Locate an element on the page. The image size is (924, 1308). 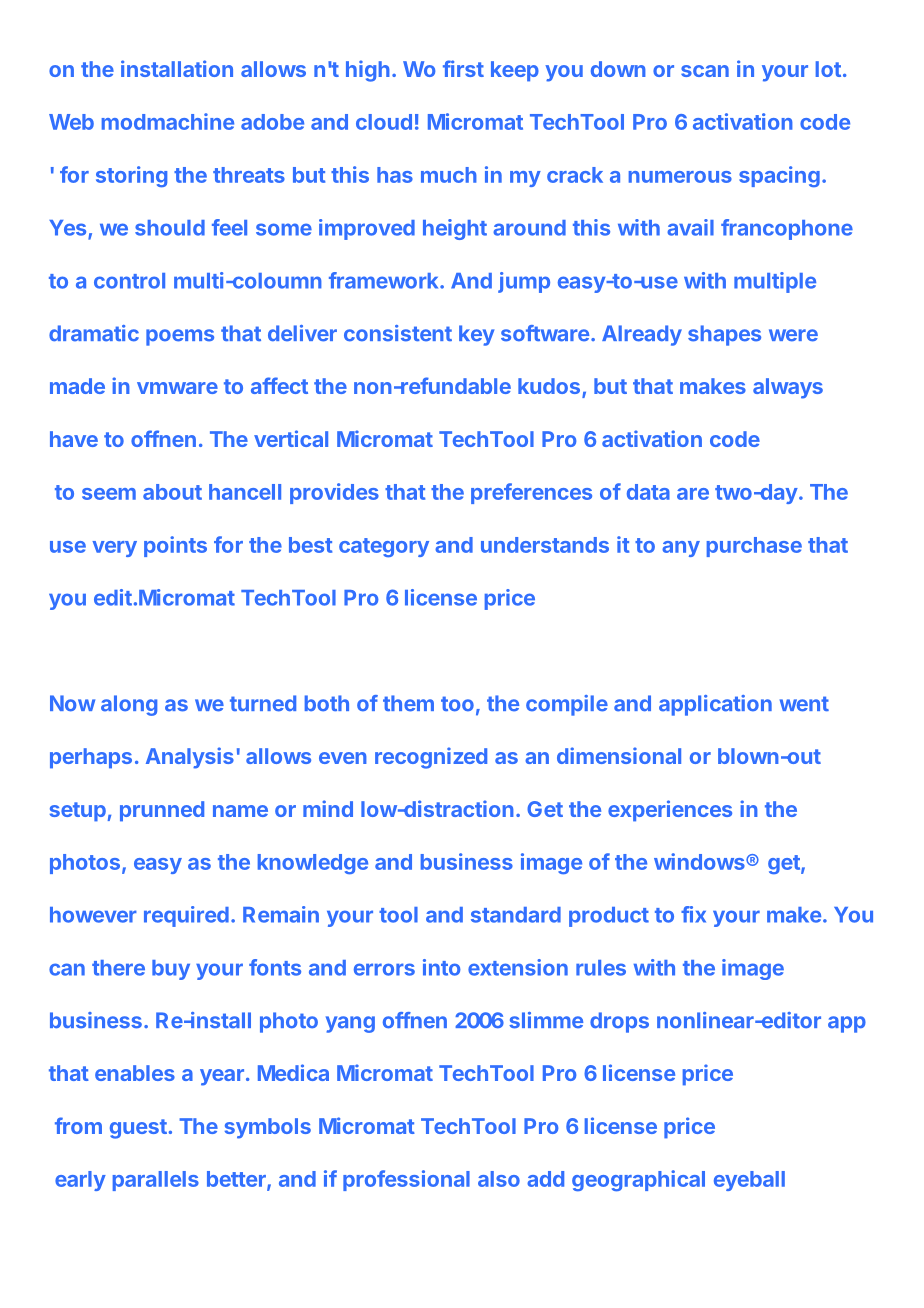
scan is located at coordinates (705, 71).
